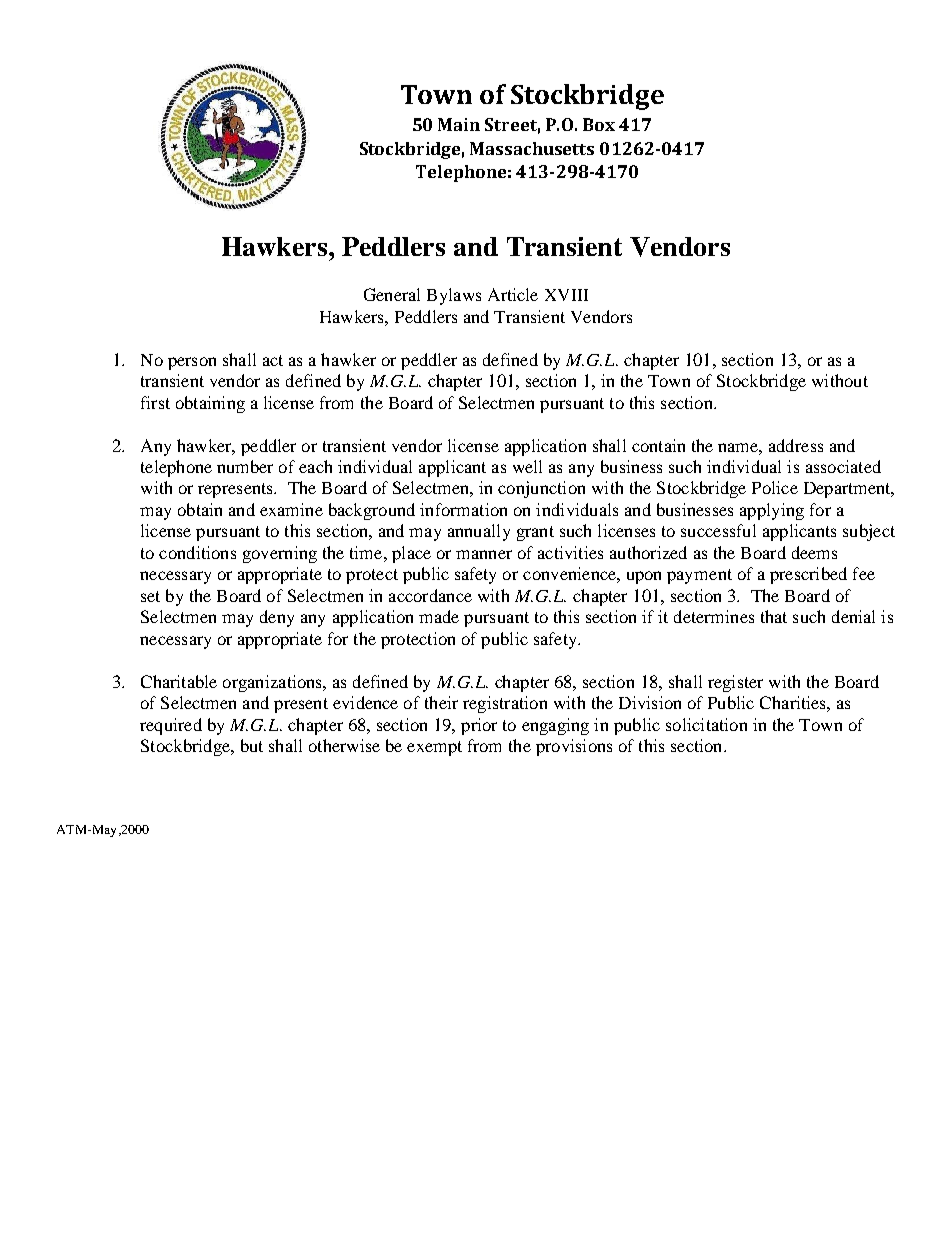  I want to click on XVIII, so click(566, 295).
